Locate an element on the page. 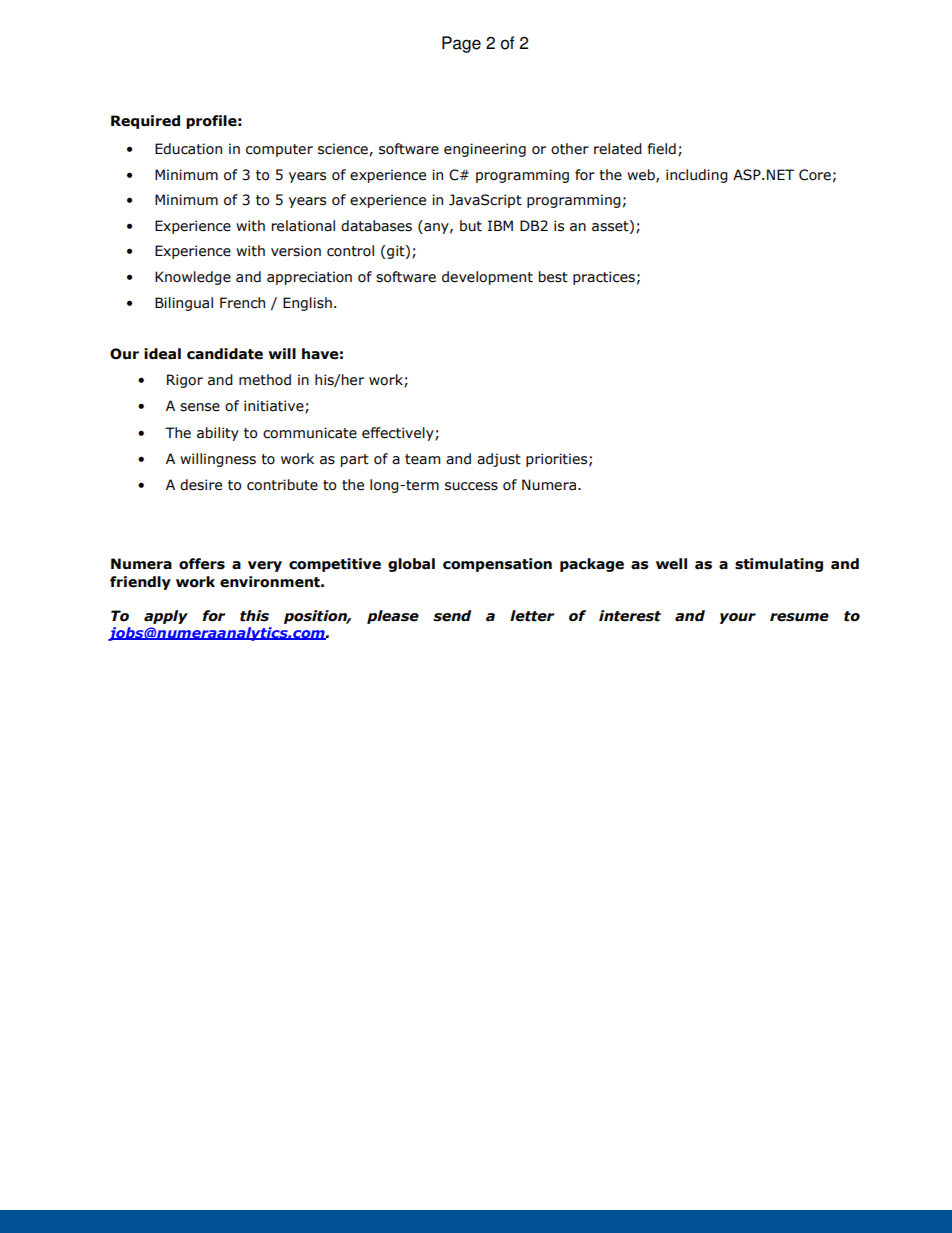 The image size is (952, 1233). Page is located at coordinates (461, 44).
